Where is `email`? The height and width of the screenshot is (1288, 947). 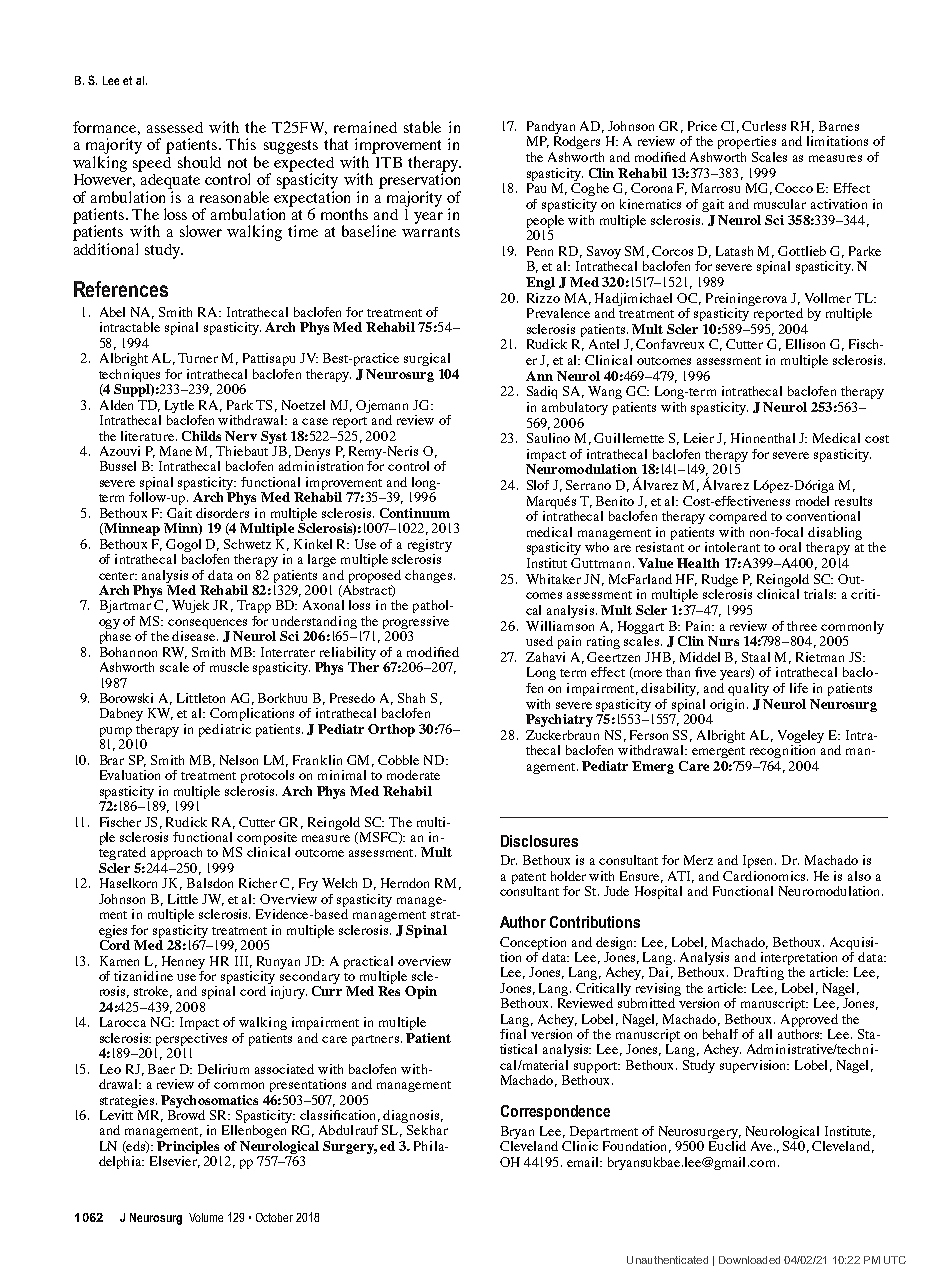
email is located at coordinates (584, 1162).
